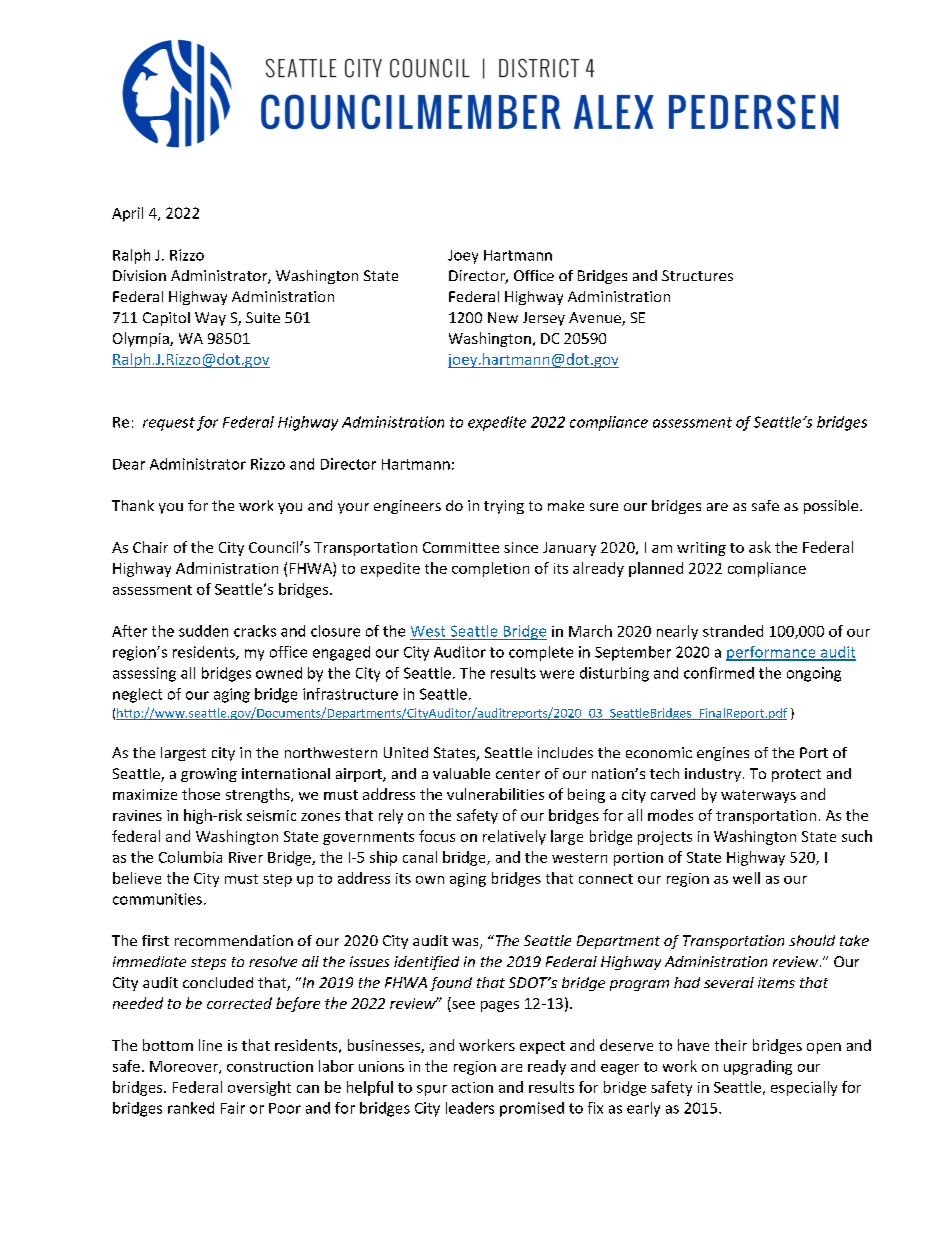 The width and height of the screenshot is (952, 1233). Describe the element at coordinates (812, 940) in the screenshot. I see `should` at that location.
